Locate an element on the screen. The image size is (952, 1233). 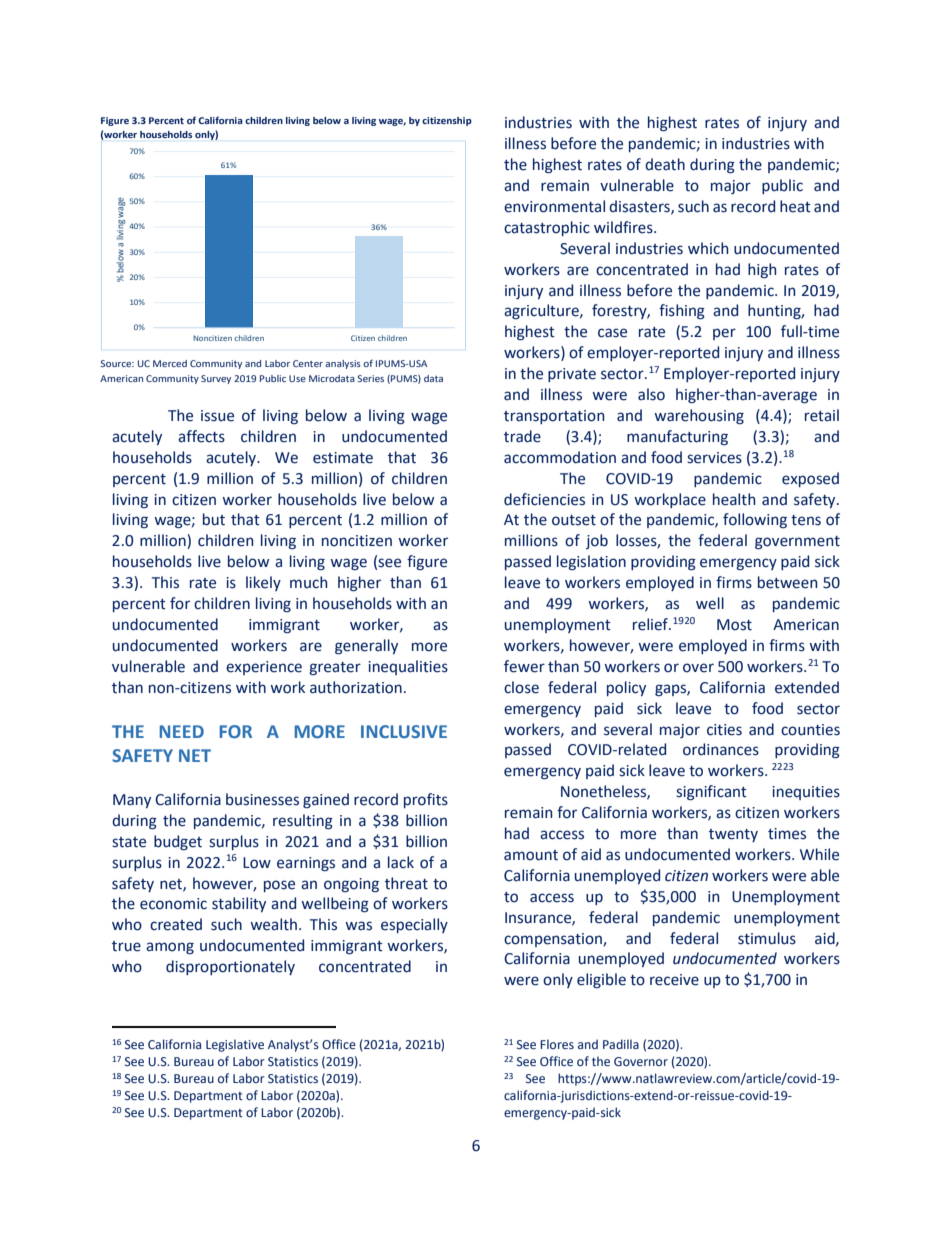
environmental is located at coordinates (554, 206).
